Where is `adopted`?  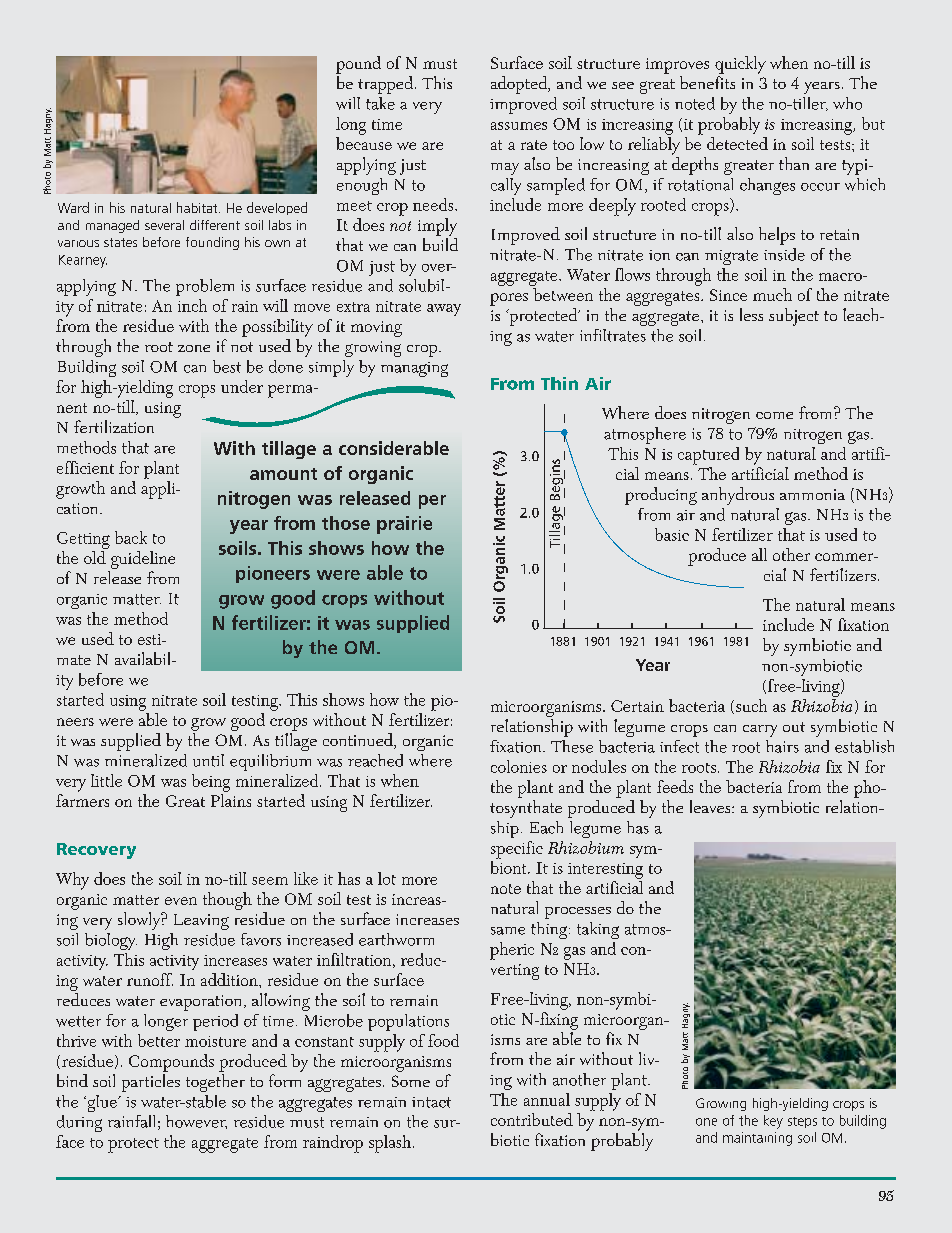 adopted is located at coordinates (520, 85).
